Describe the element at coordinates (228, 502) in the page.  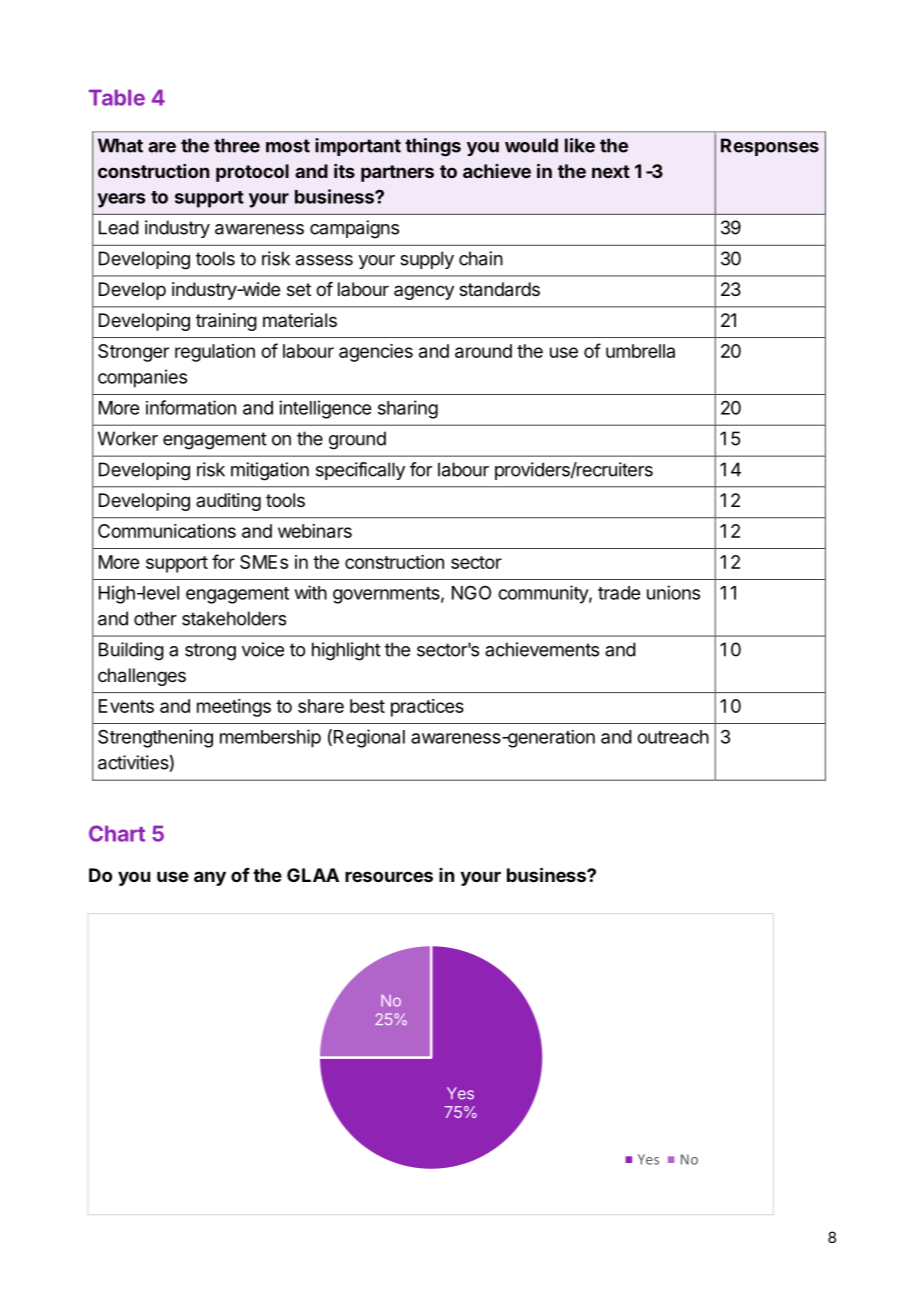
I see `auditing` at that location.
